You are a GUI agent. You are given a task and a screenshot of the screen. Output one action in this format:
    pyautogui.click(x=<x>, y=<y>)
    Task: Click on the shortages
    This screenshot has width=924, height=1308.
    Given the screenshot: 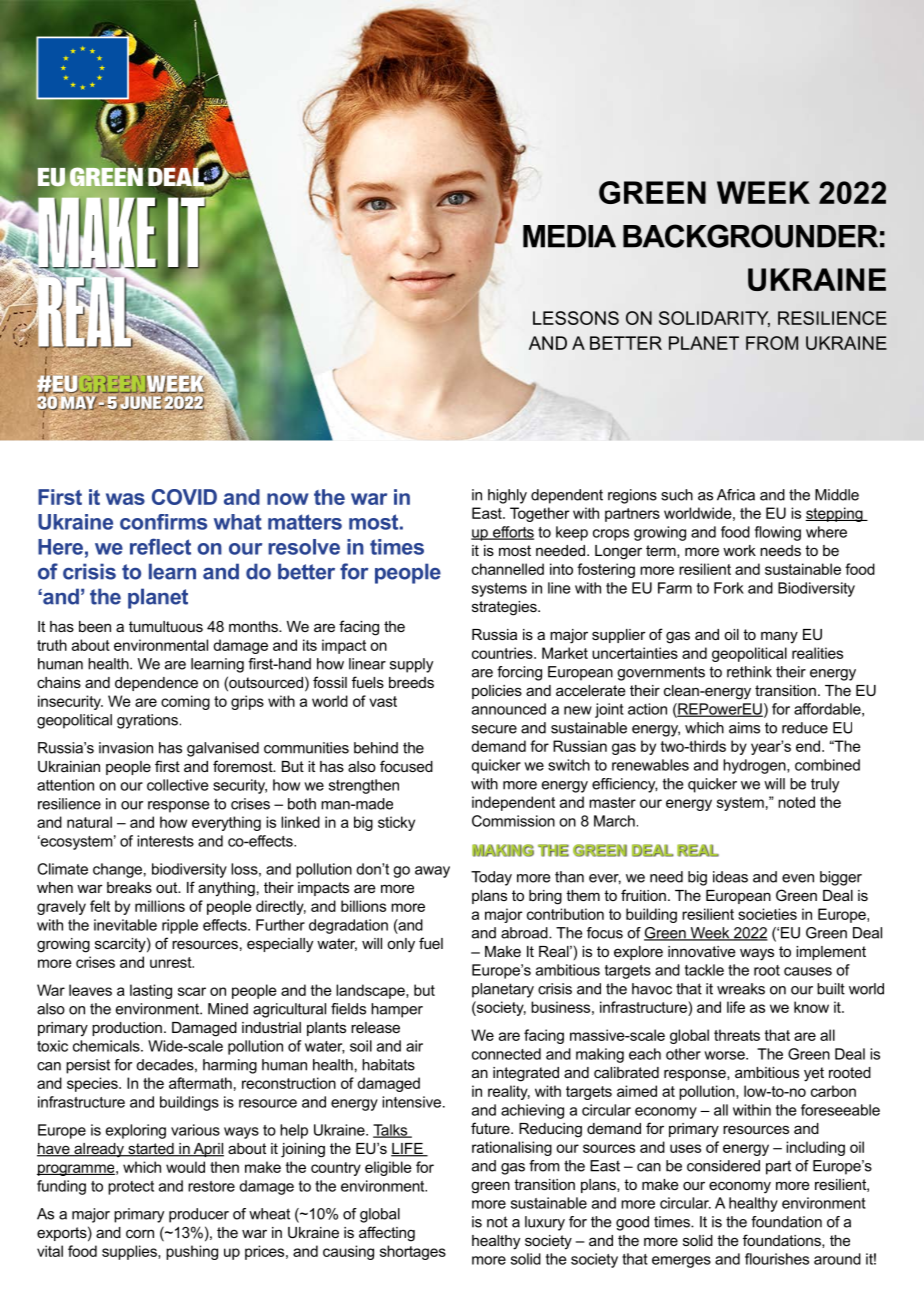 What is the action you would take?
    pyautogui.click(x=413, y=1252)
